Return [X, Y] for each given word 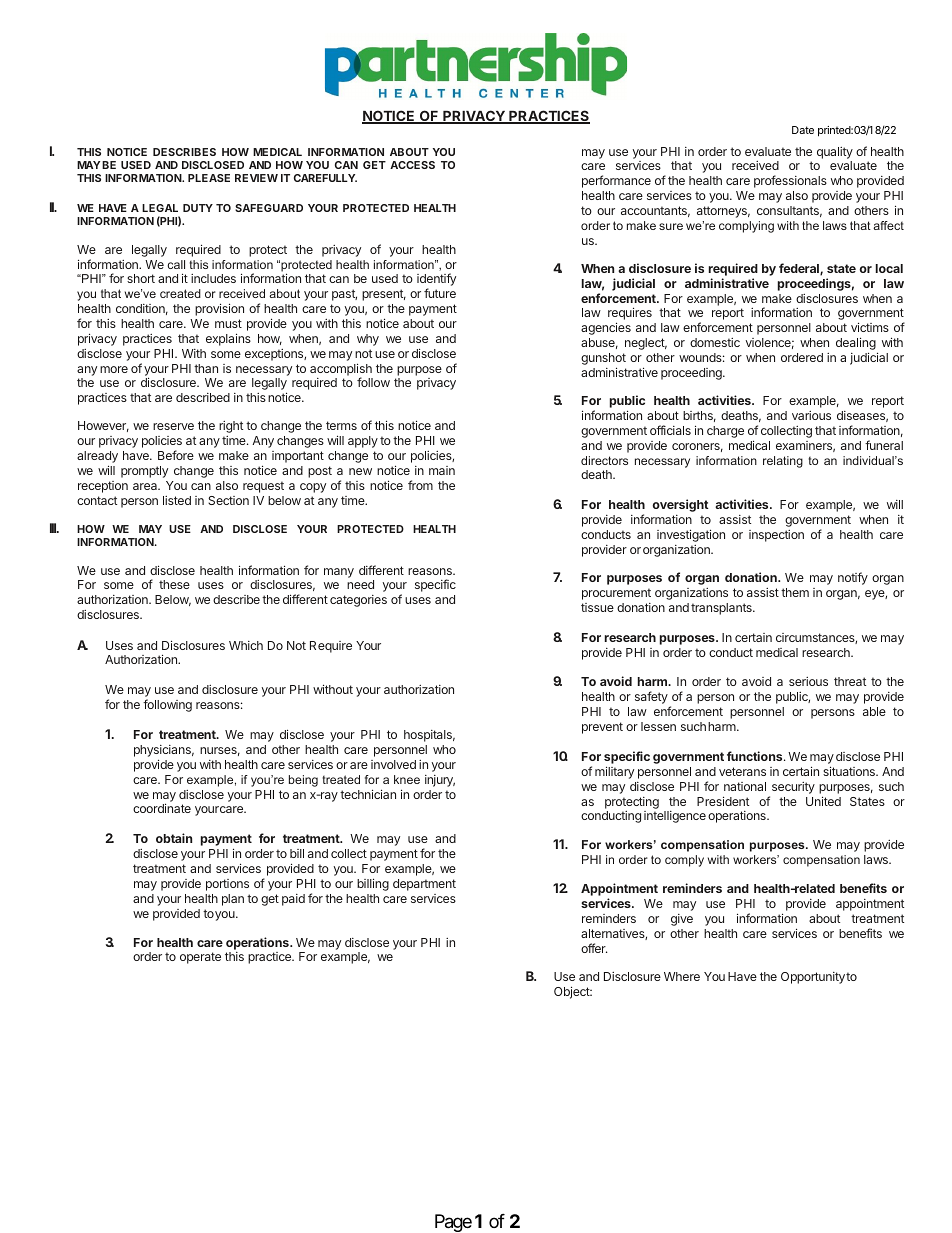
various [811, 415]
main [442, 470]
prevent [602, 728]
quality [835, 153]
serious [808, 681]
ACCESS [412, 165]
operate [200, 958]
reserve [173, 426]
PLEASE [209, 178]
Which [246, 645]
